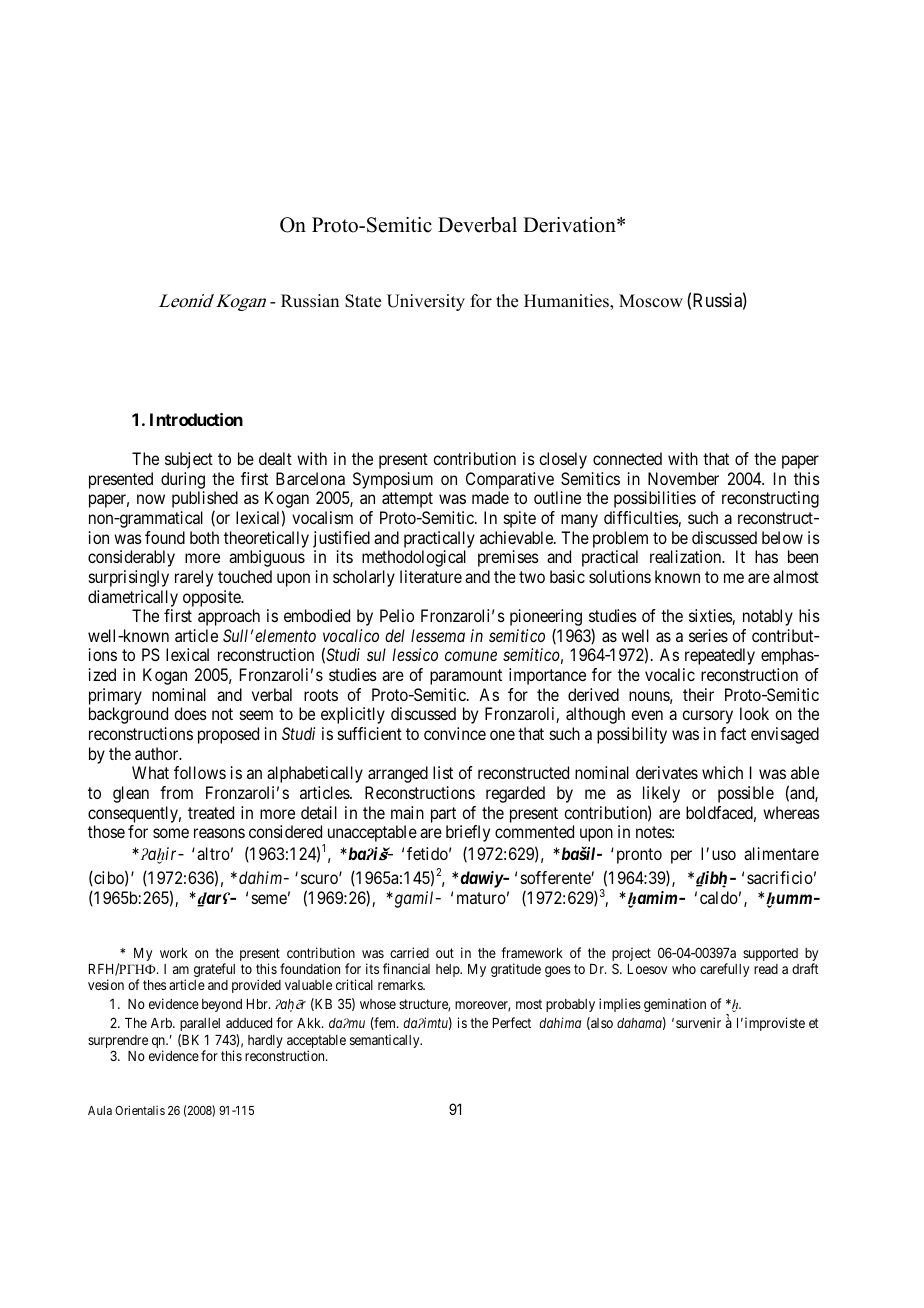 This screenshot has height=1308, width=924. I want to click on November, so click(683, 478).
